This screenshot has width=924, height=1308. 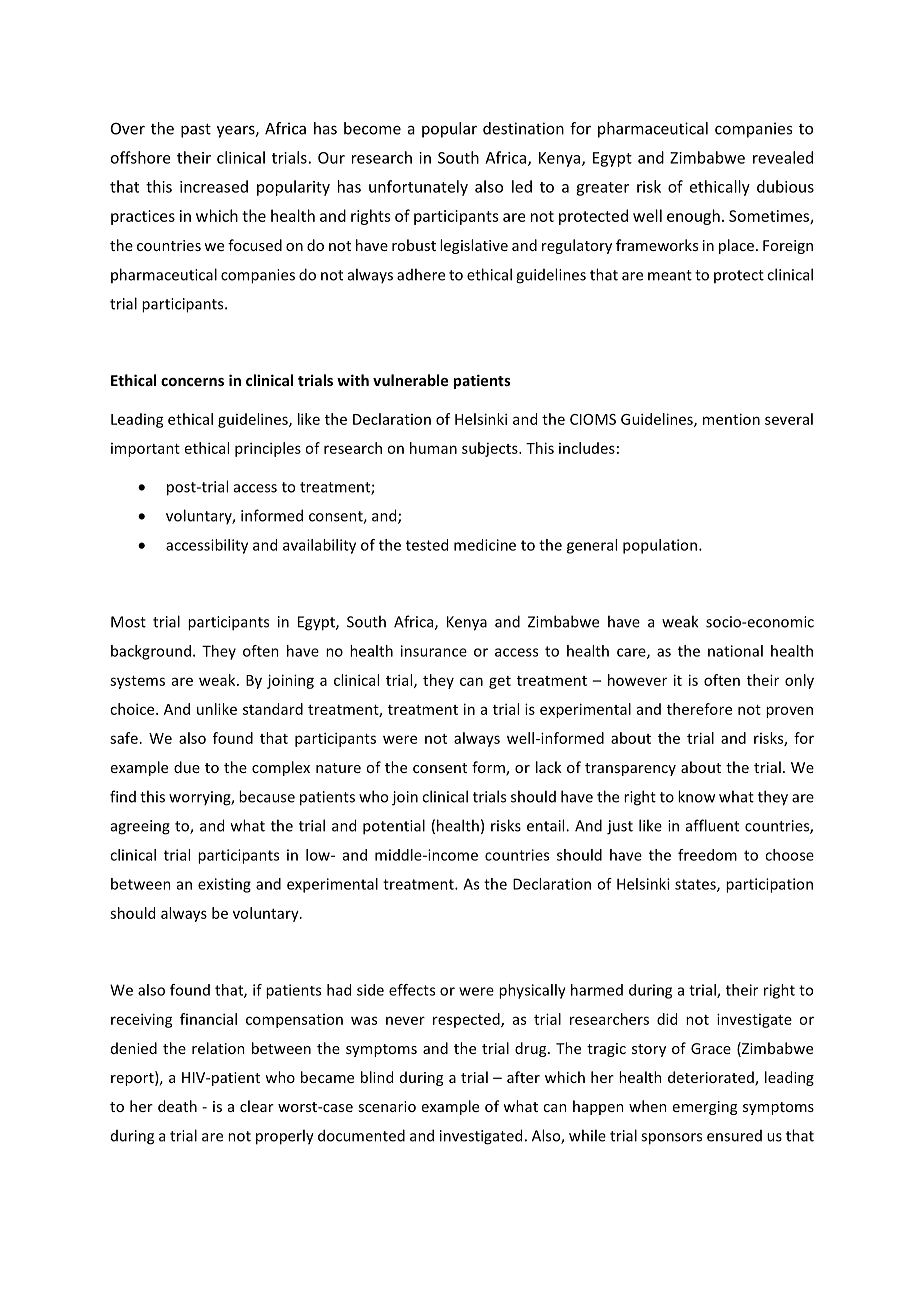 What do you see at coordinates (412, 990) in the screenshot?
I see `effects` at bounding box center [412, 990].
